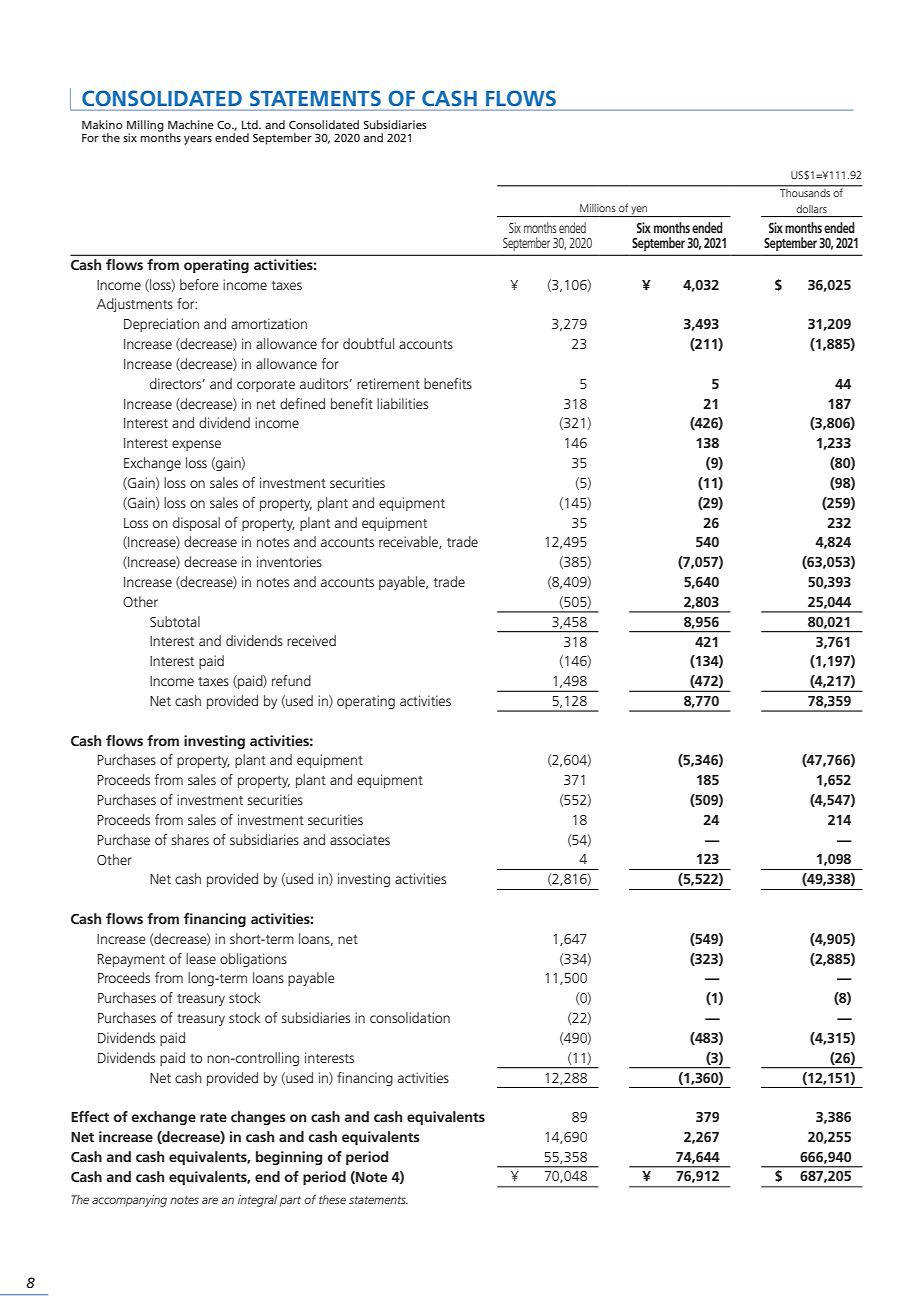 This screenshot has width=924, height=1308. I want to click on Millions, so click(598, 208).
